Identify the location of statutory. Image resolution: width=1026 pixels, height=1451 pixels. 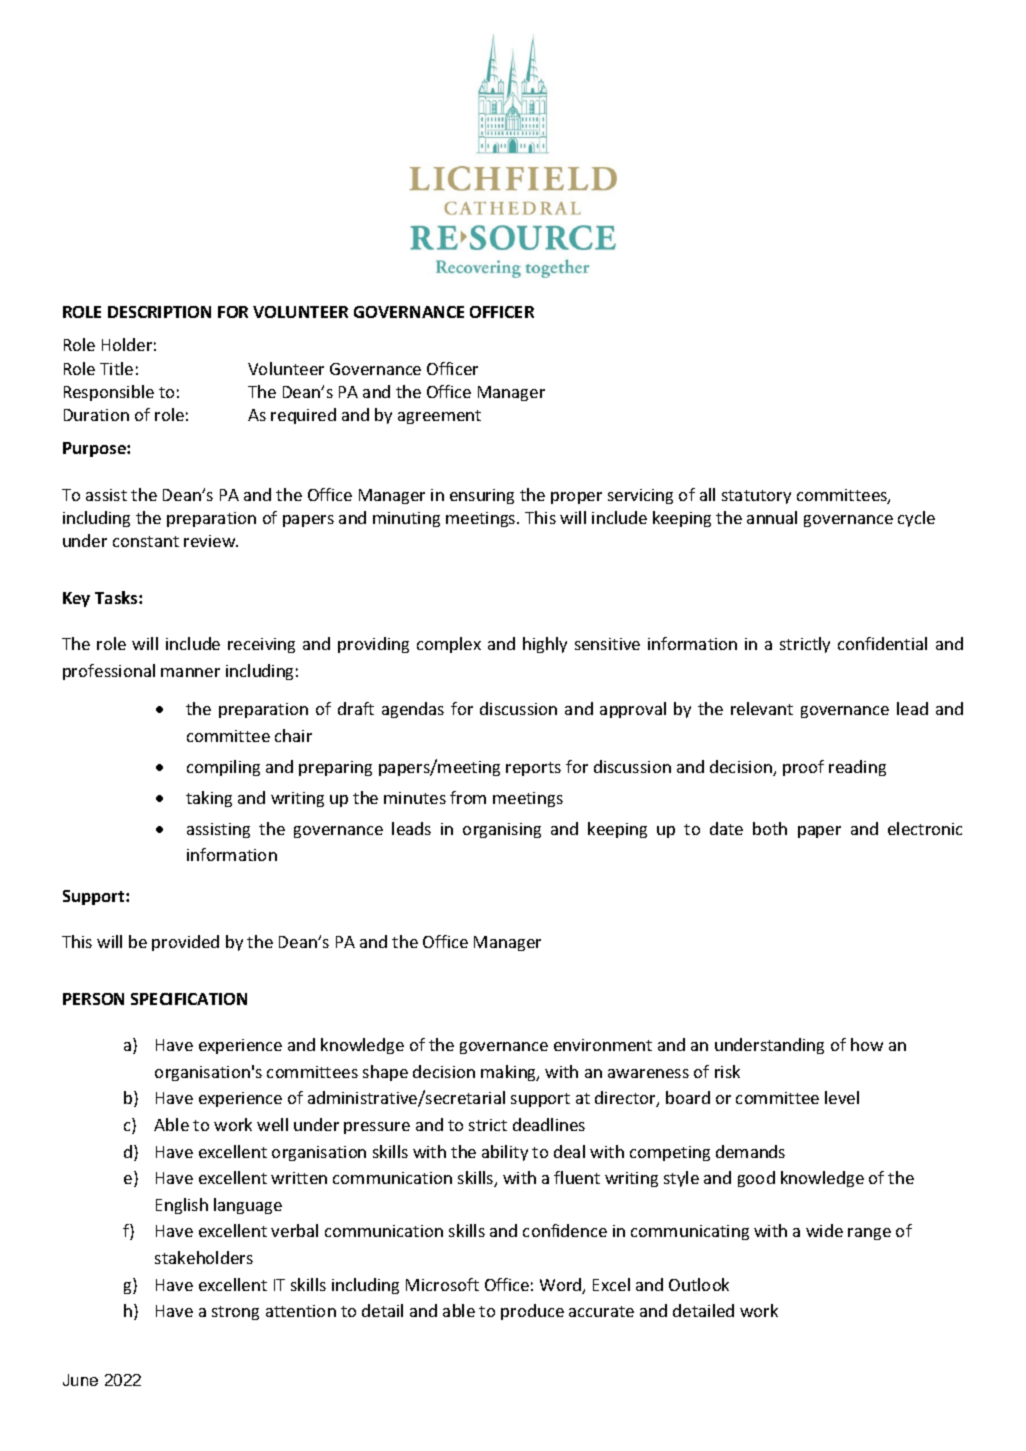
(756, 497).
